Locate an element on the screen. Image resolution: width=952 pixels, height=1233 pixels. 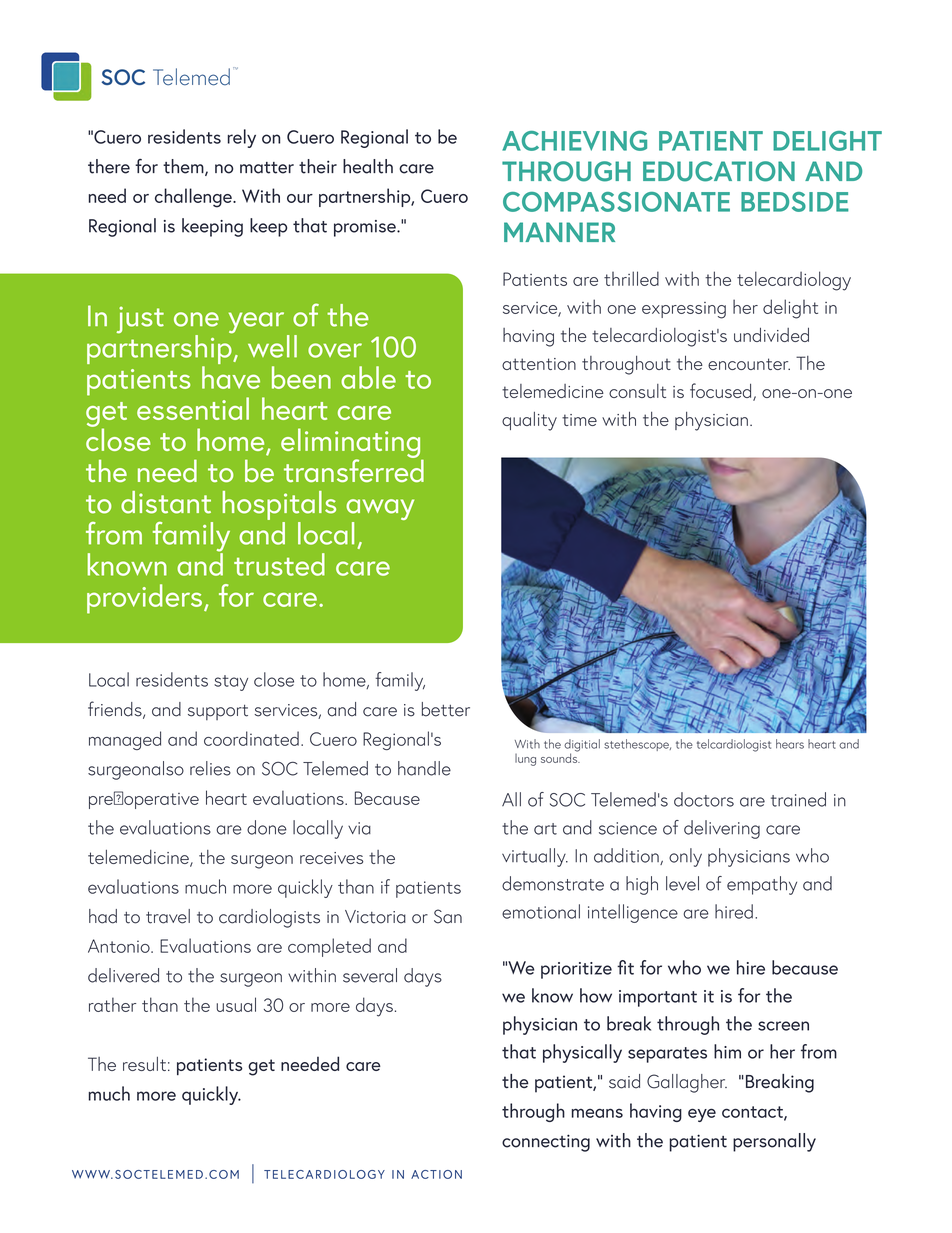
stay is located at coordinates (231, 683).
